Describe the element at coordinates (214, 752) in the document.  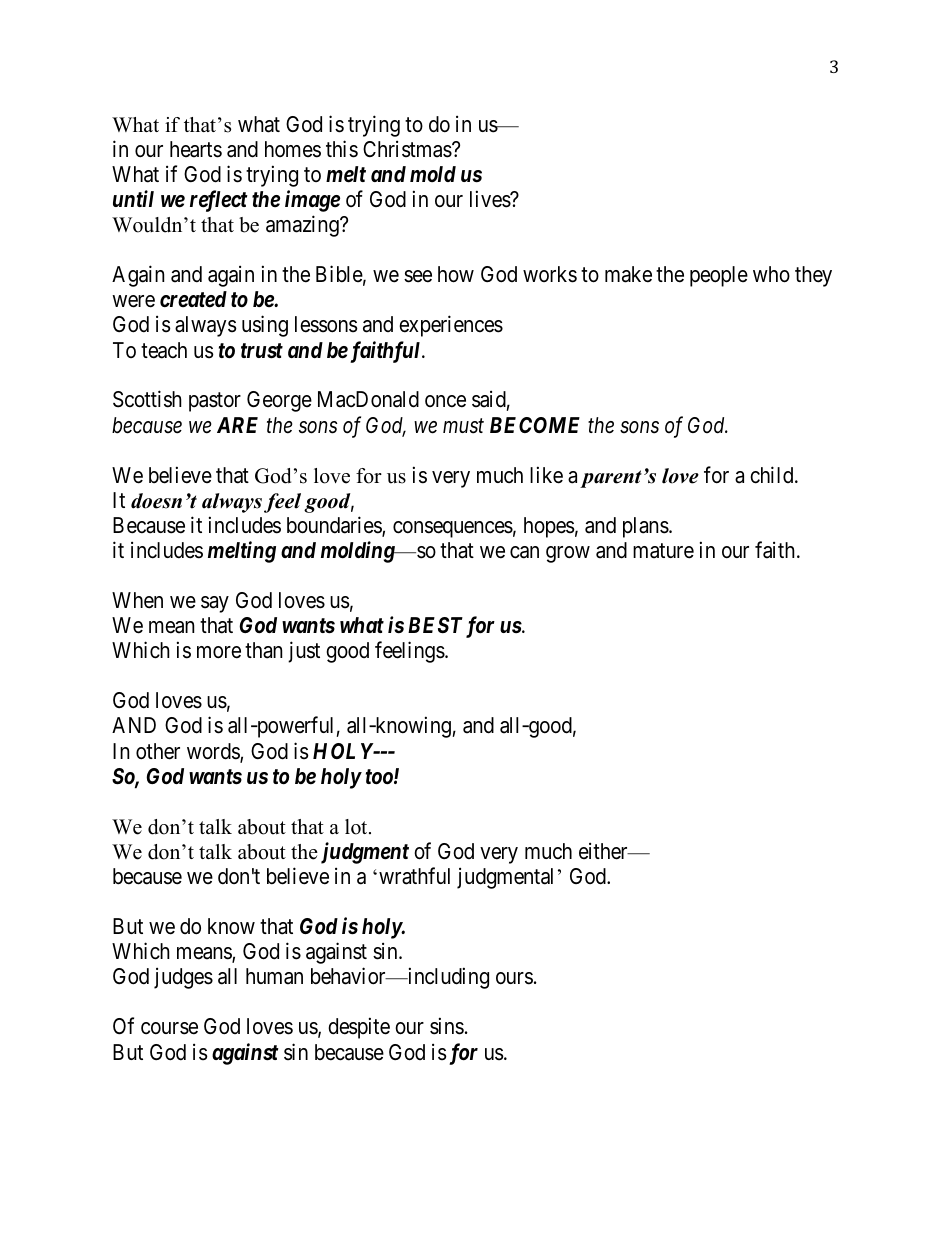
I see `words` at that location.
